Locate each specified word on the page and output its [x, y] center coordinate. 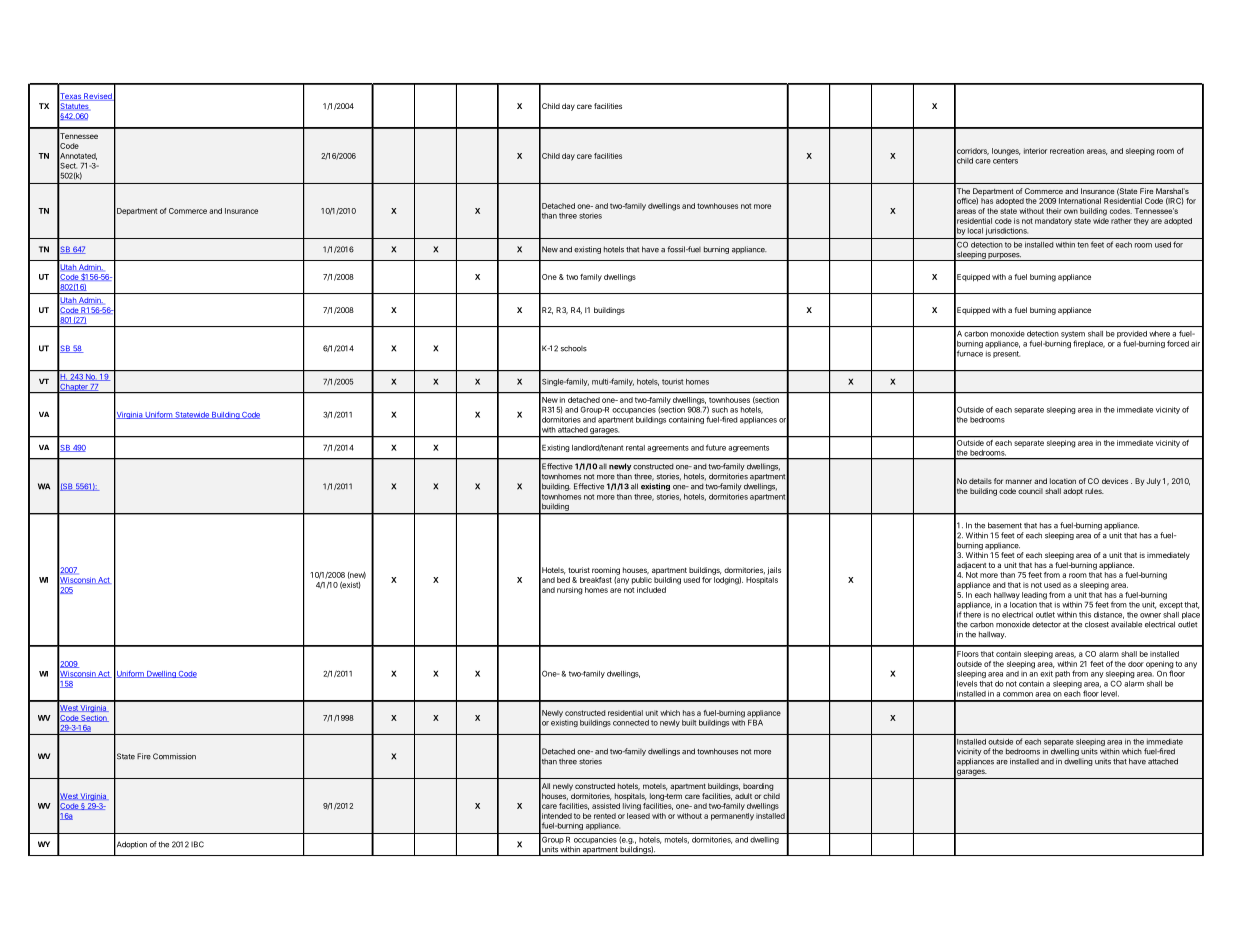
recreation [1067, 151]
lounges [1006, 152]
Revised [98, 97]
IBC [197, 844]
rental [635, 448]
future [716, 447]
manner [1019, 481]
